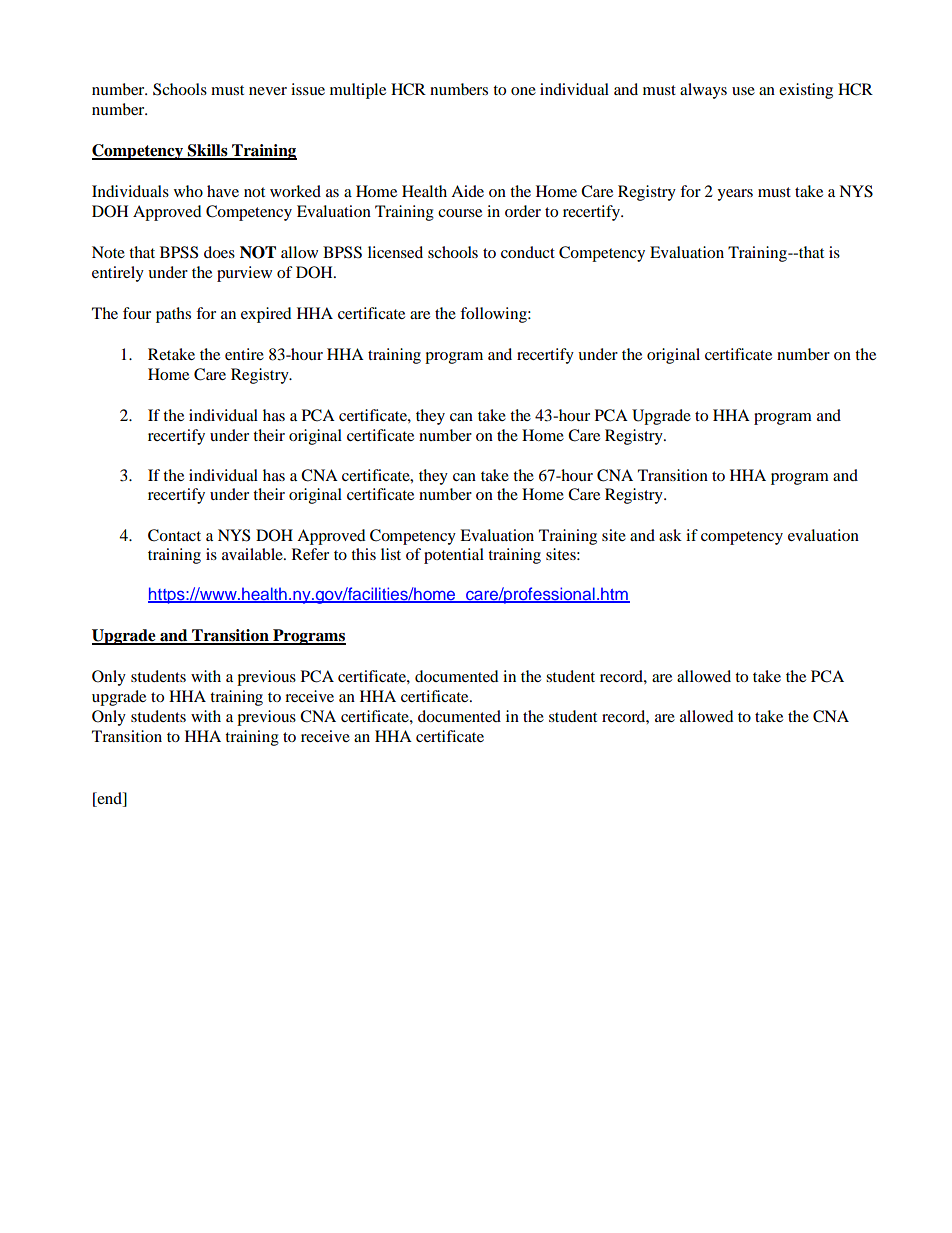 The image size is (952, 1233). Describe the element at coordinates (391, 554) in the screenshot. I see `list` at that location.
